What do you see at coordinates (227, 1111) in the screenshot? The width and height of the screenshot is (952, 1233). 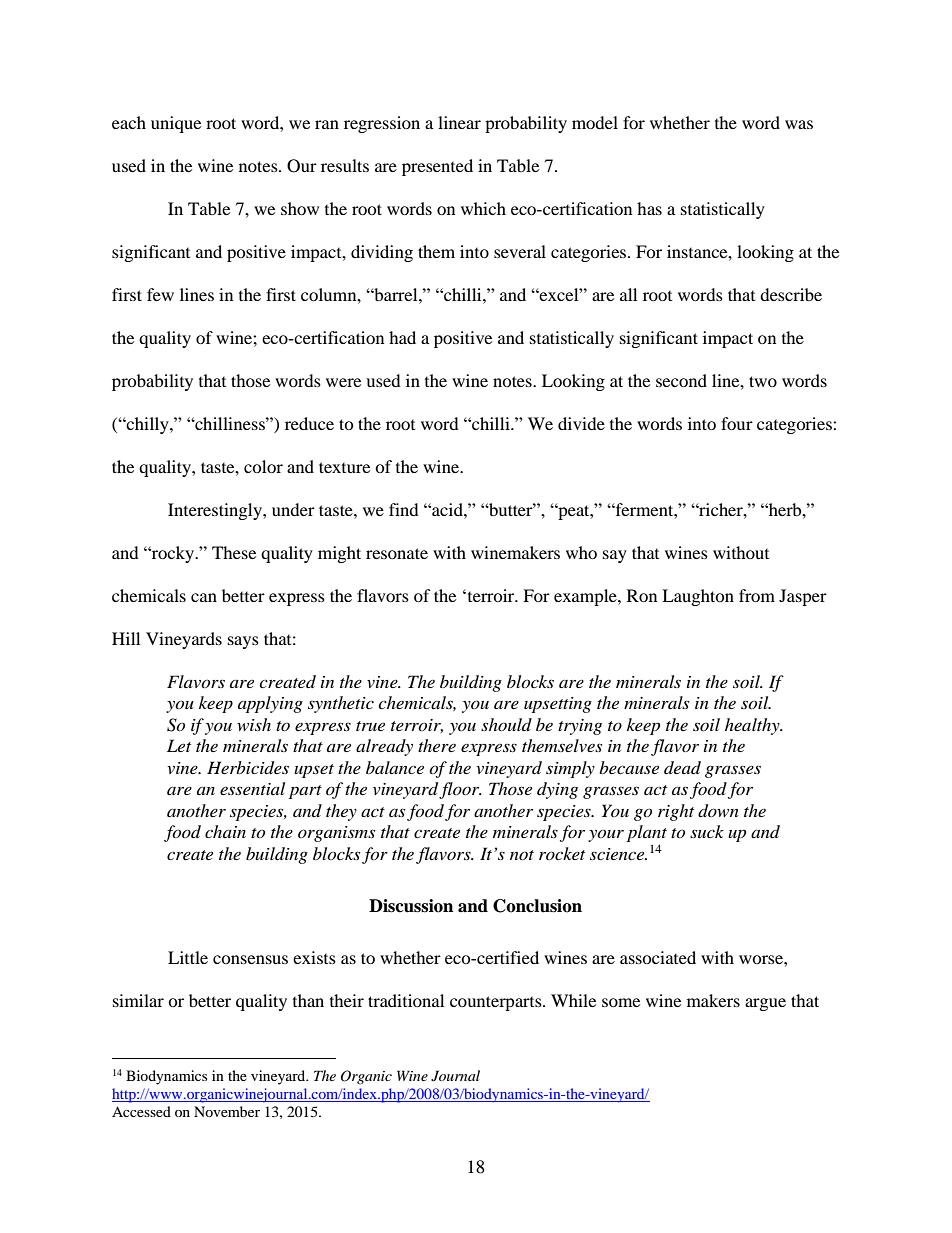 I see `November` at bounding box center [227, 1111].
